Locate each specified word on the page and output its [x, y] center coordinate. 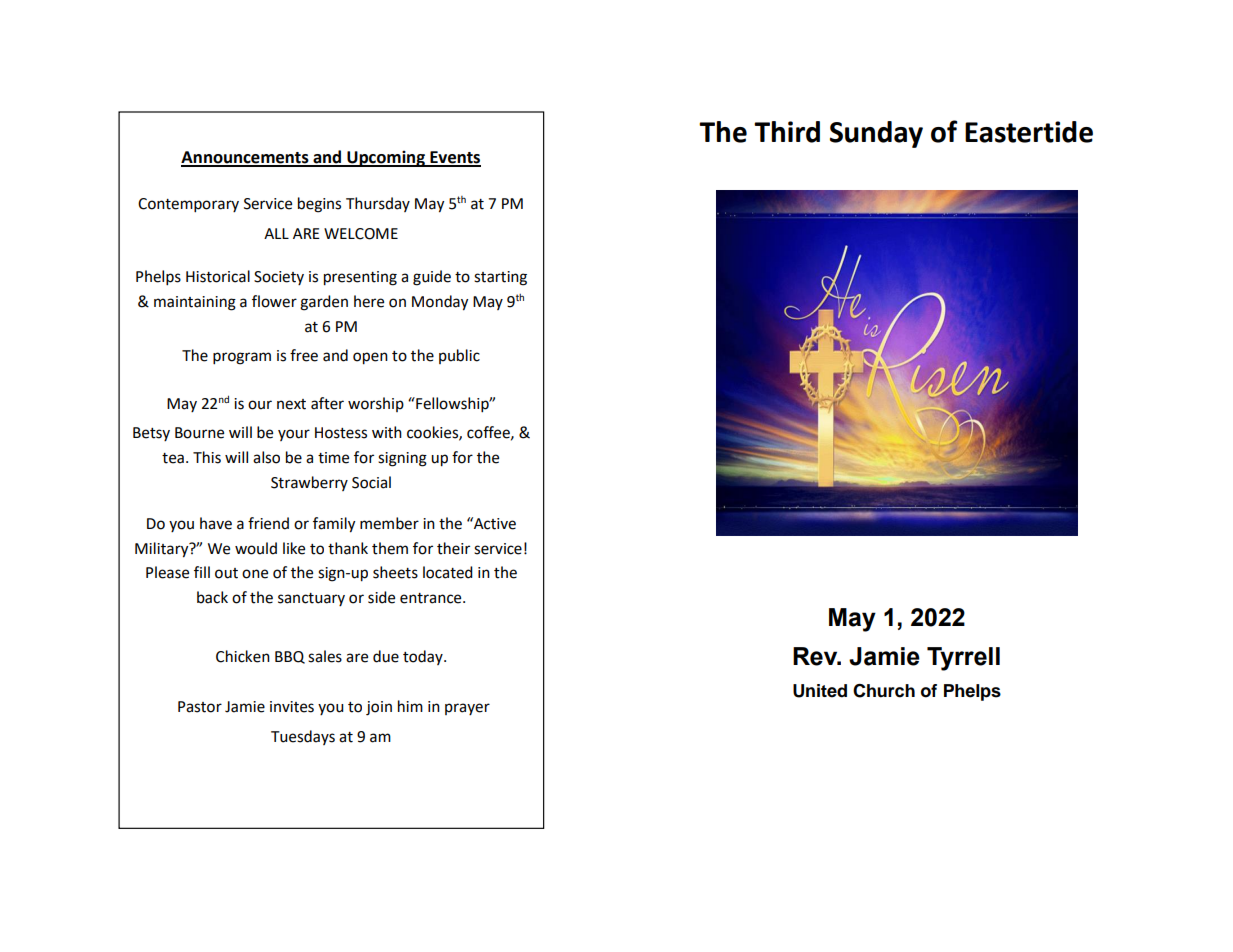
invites [292, 707]
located [448, 572]
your [294, 435]
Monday [440, 303]
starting [500, 278]
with [387, 432]
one [255, 574]
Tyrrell [963, 659]
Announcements [246, 158]
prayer [467, 709]
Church [884, 691]
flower [274, 301]
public [459, 356]
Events [454, 158]
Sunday [876, 134]
